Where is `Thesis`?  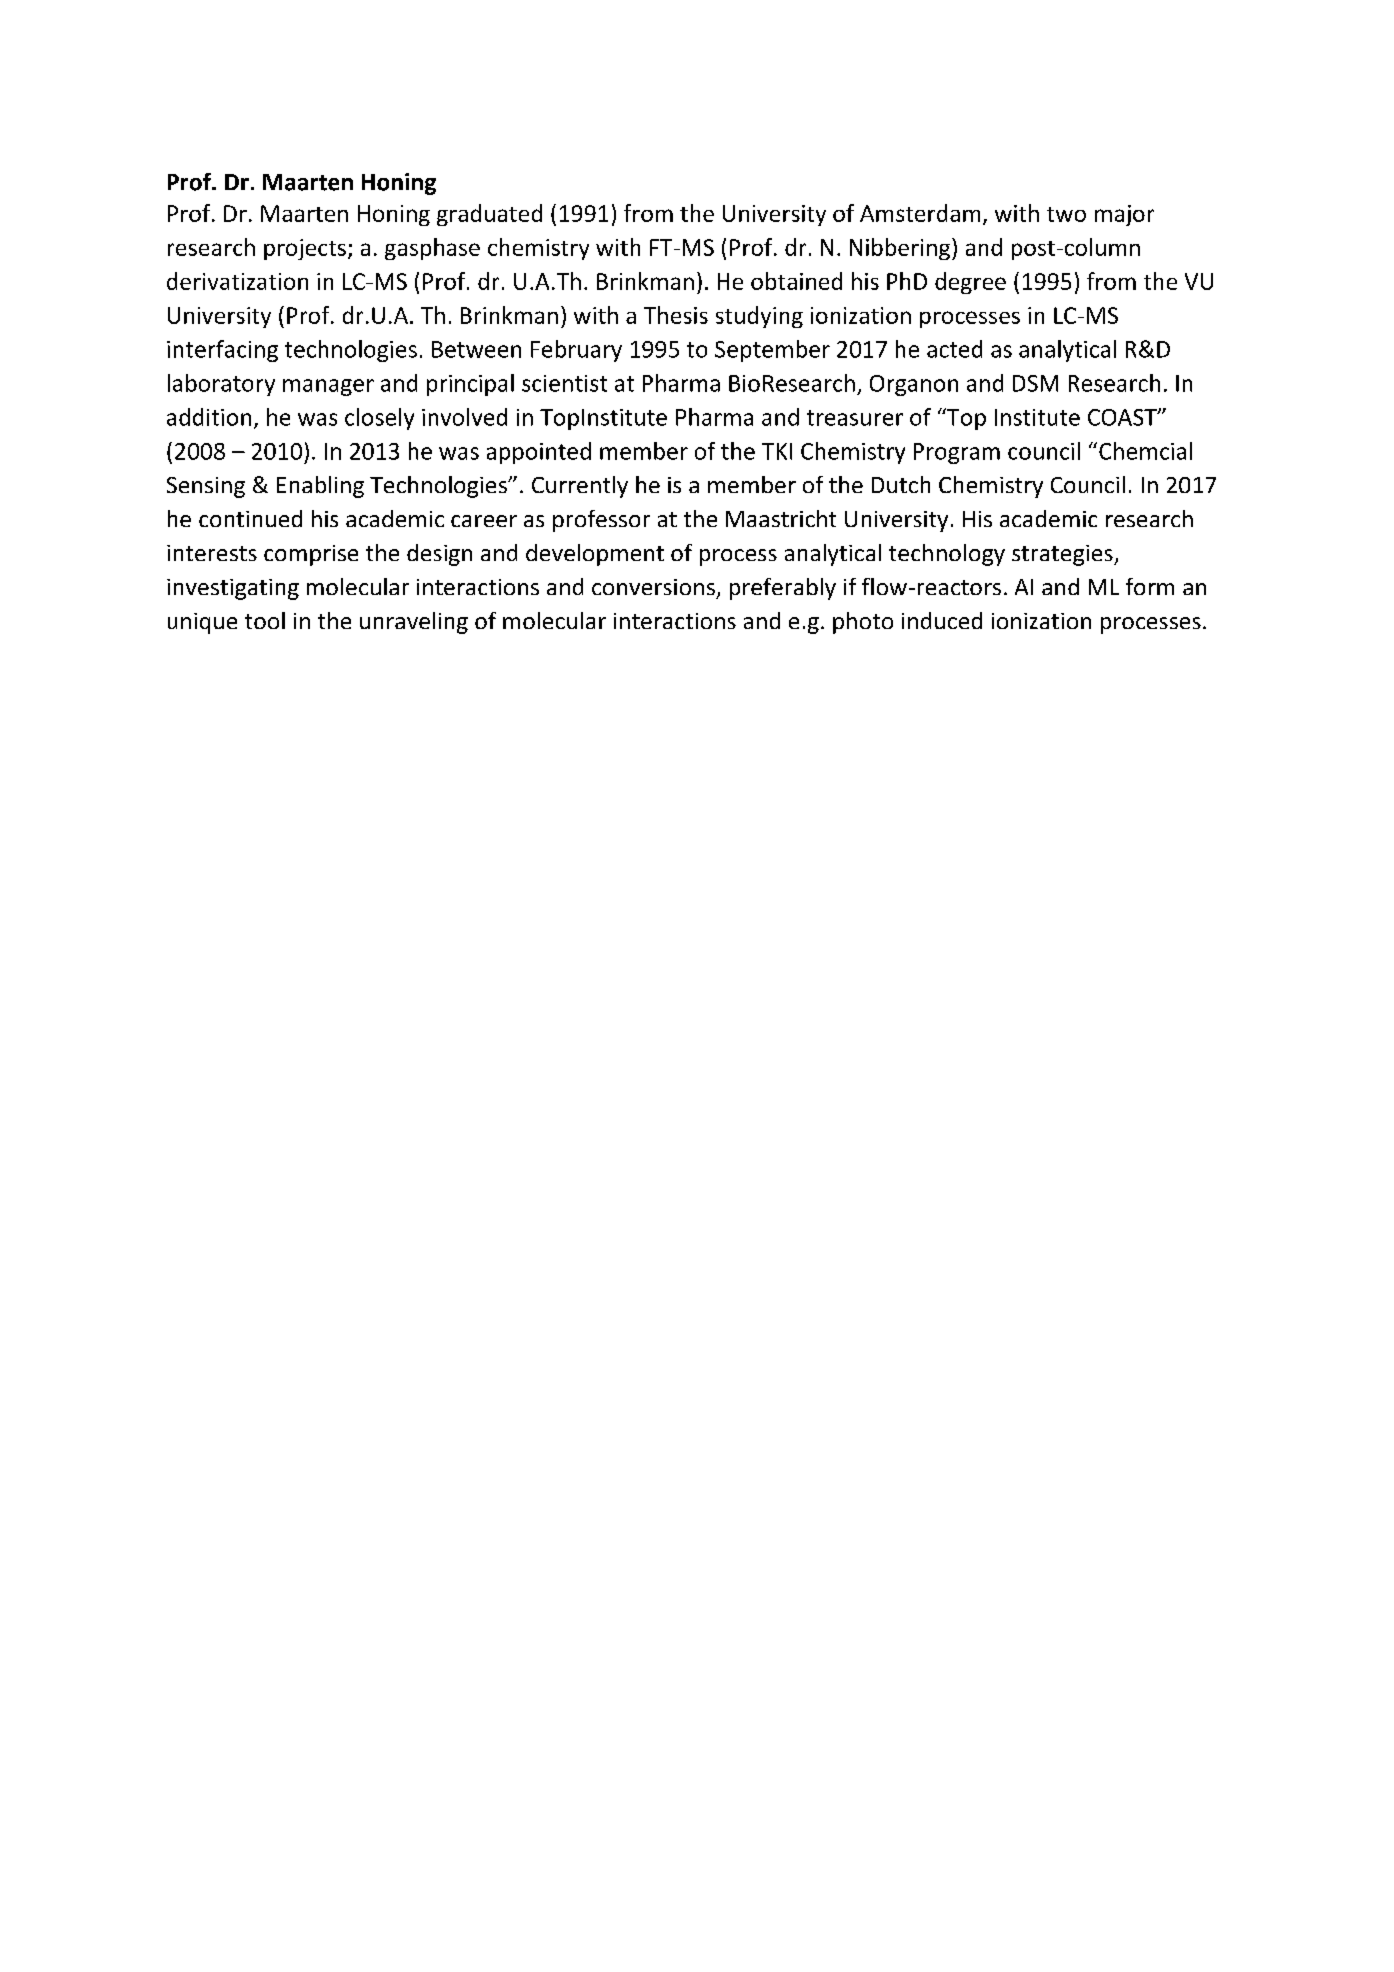 Thesis is located at coordinates (676, 315).
